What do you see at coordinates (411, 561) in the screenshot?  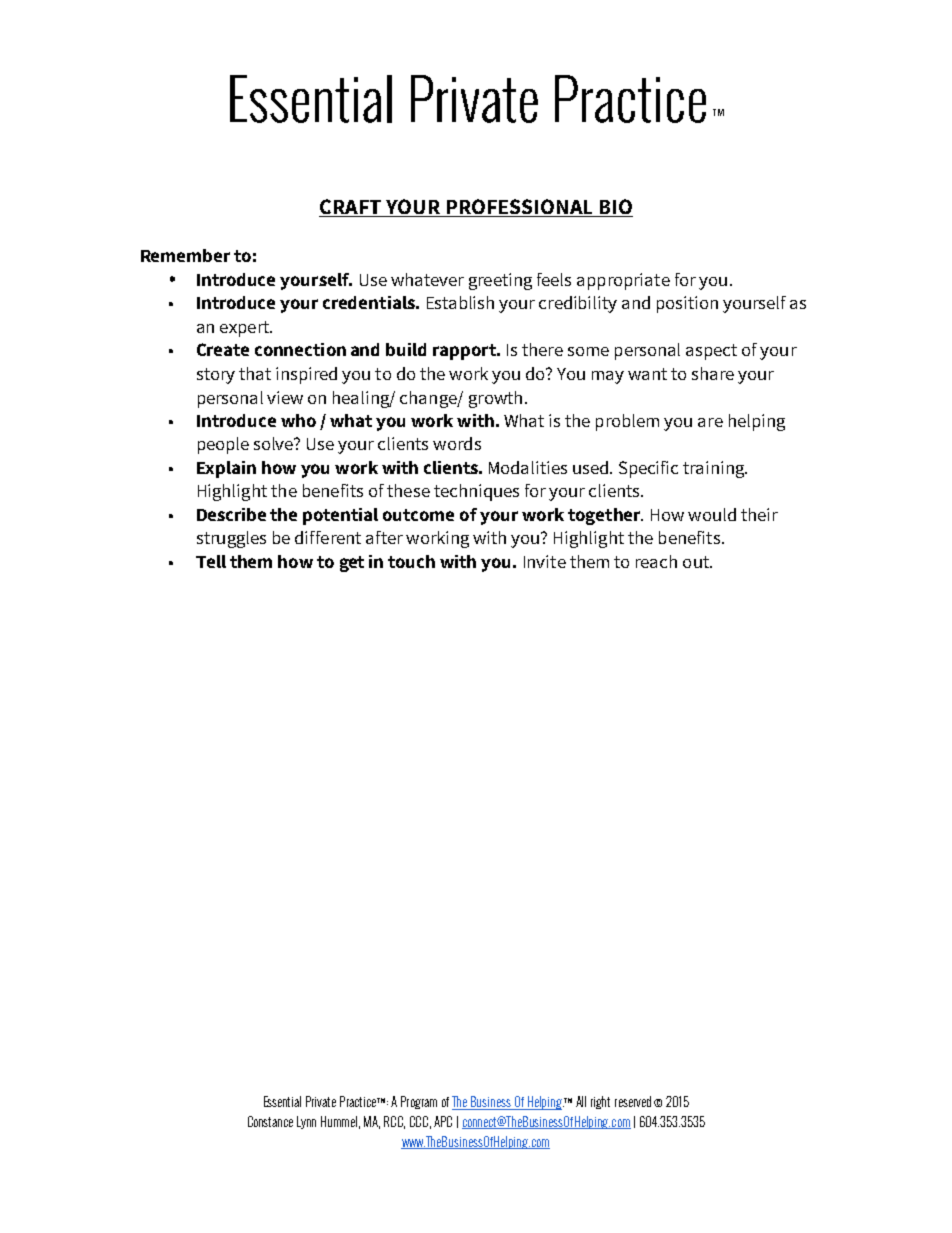 I see `touch` at bounding box center [411, 561].
